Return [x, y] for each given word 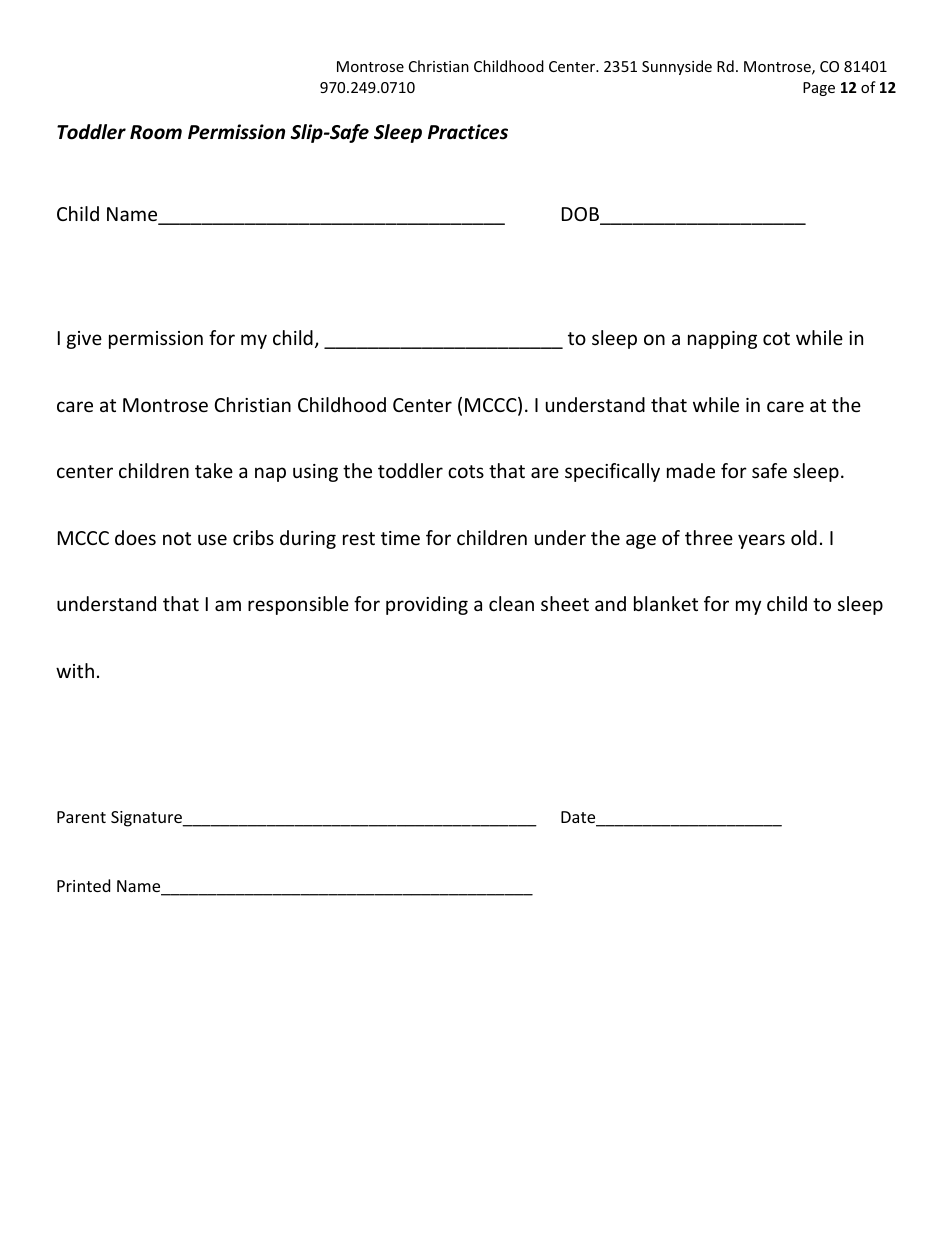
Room [156, 132]
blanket [666, 603]
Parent [81, 817]
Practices [468, 132]
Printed [83, 885]
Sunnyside [677, 67]
